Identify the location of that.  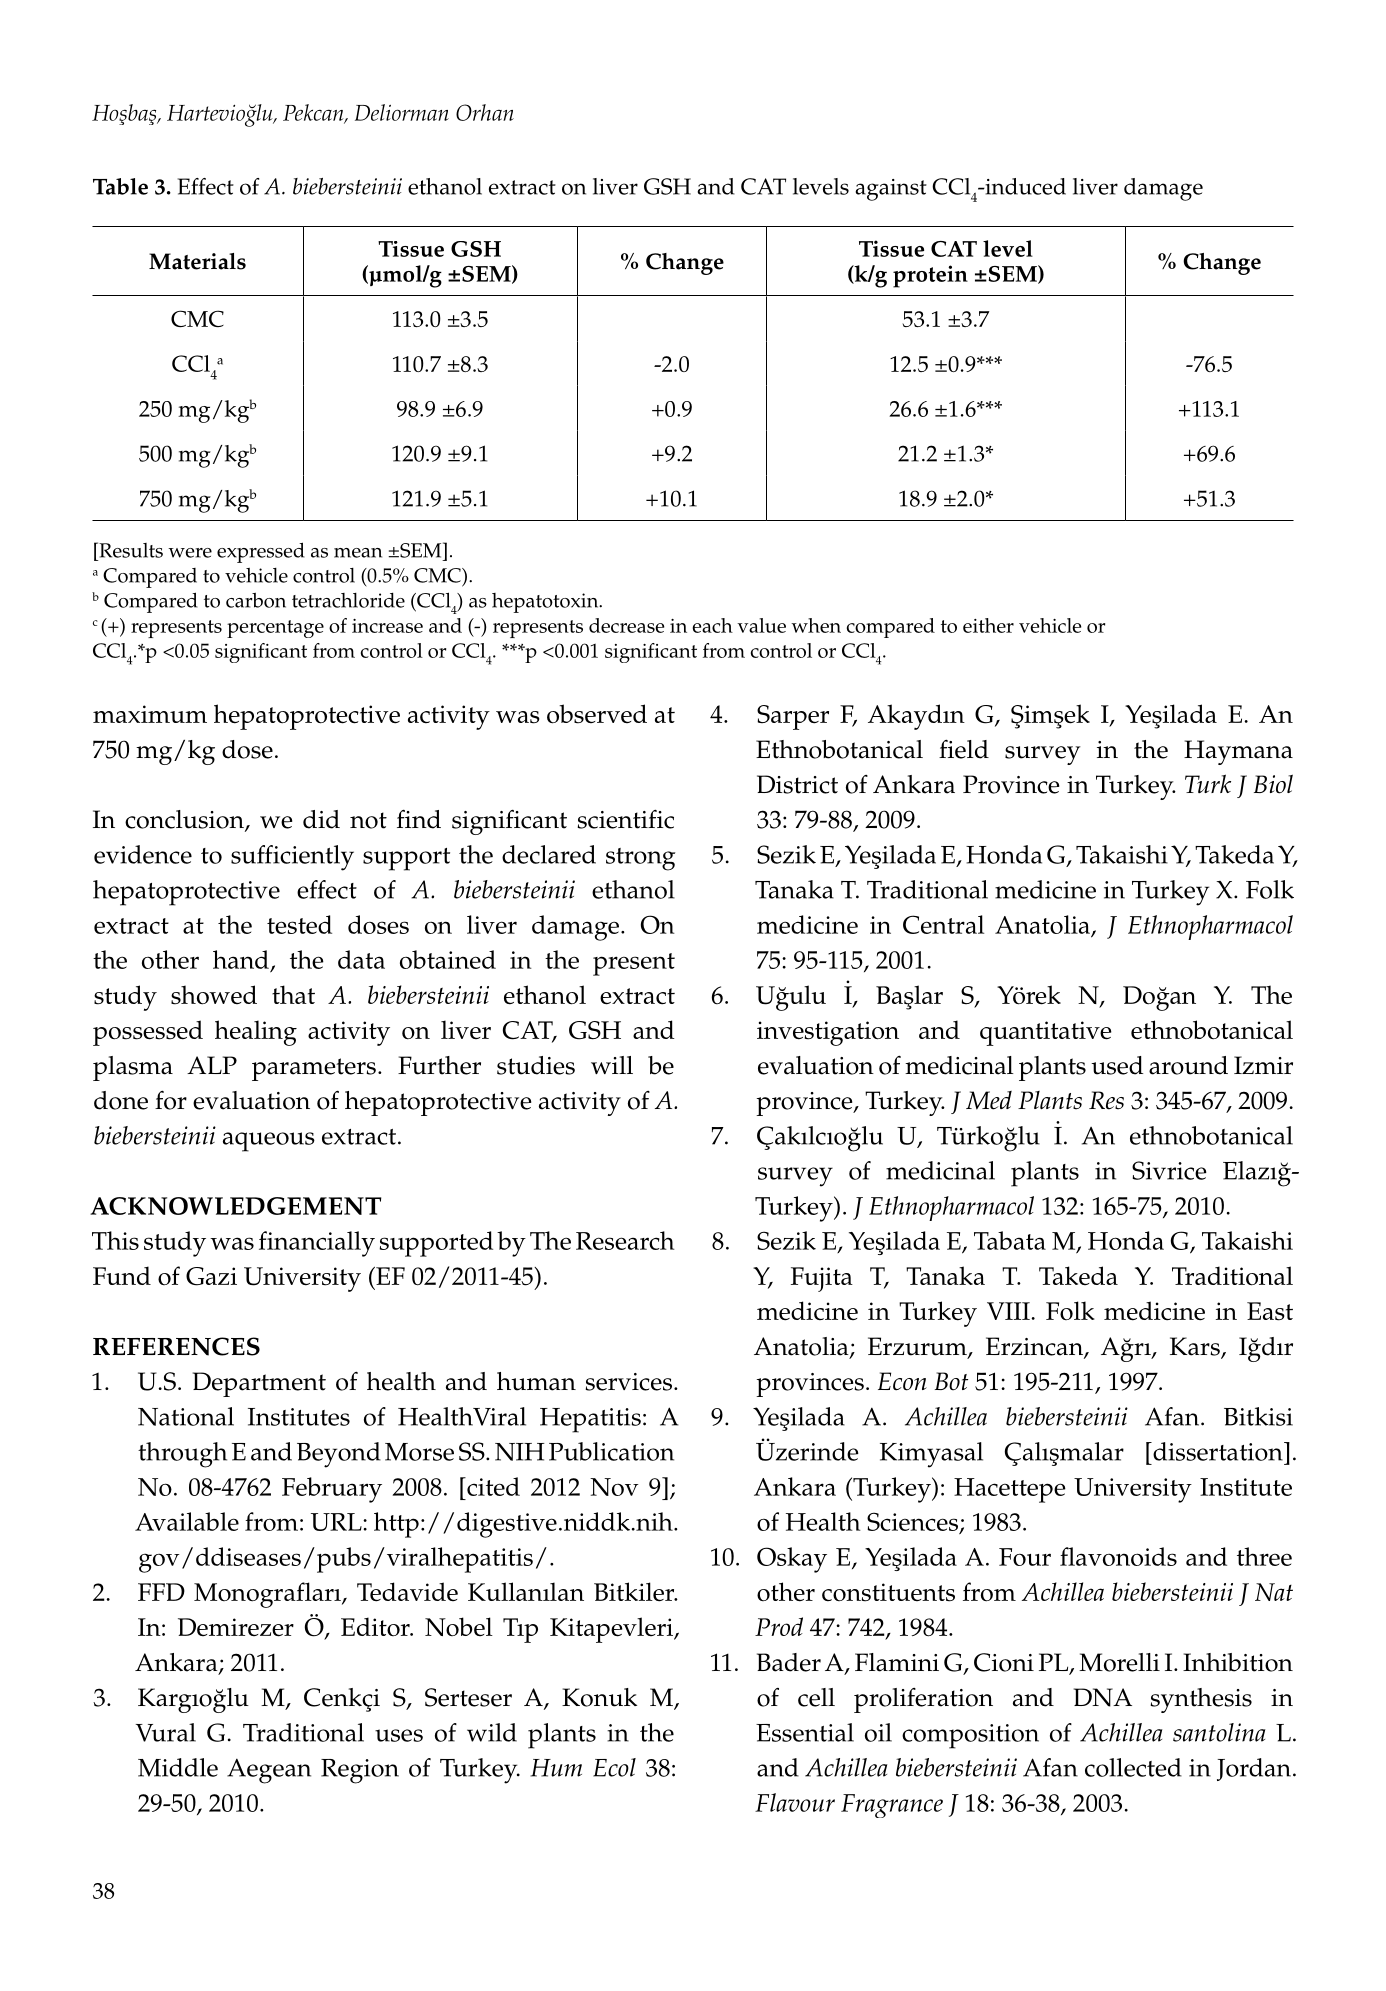
(293, 994).
